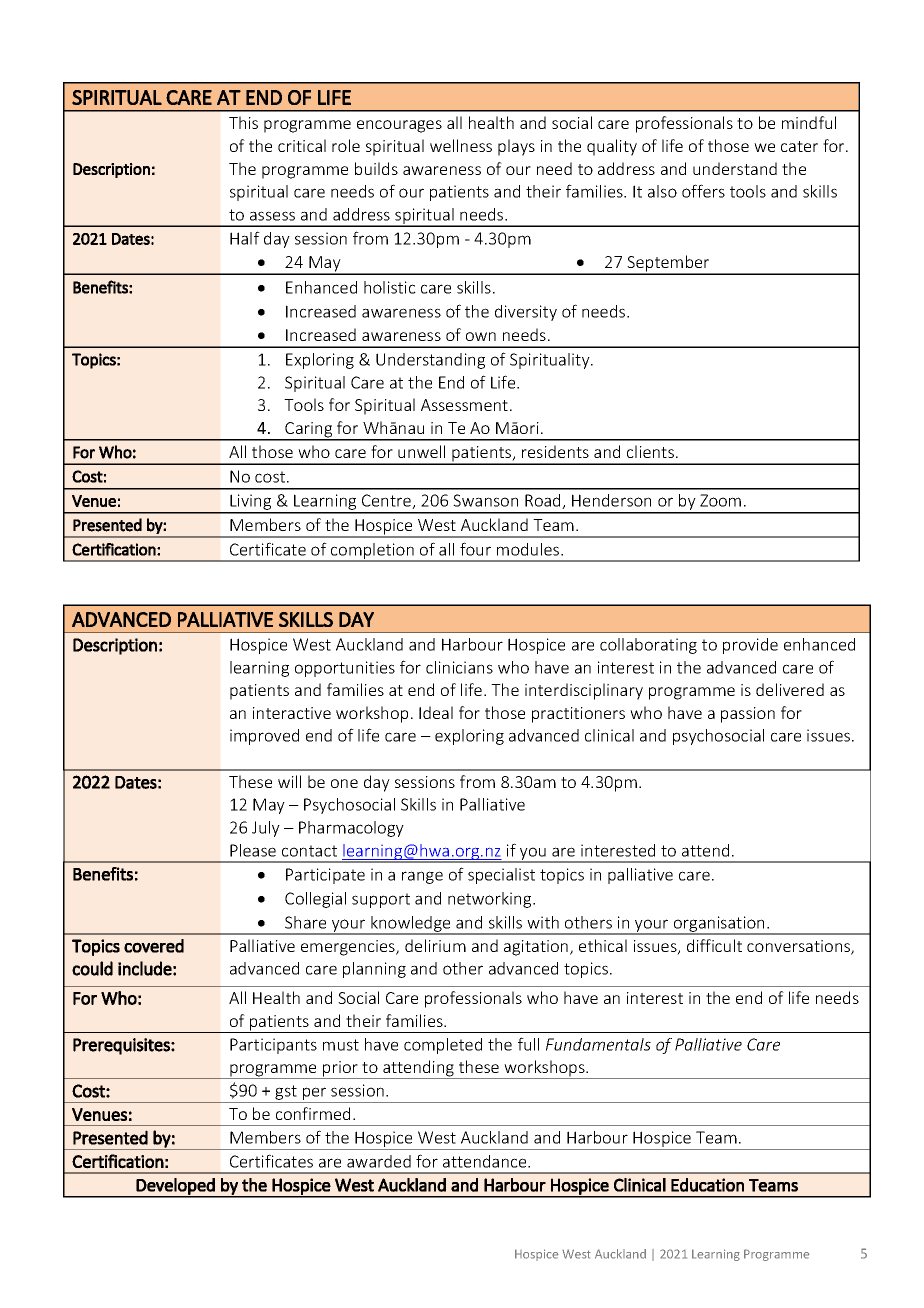  I want to click on This, so click(243, 122).
